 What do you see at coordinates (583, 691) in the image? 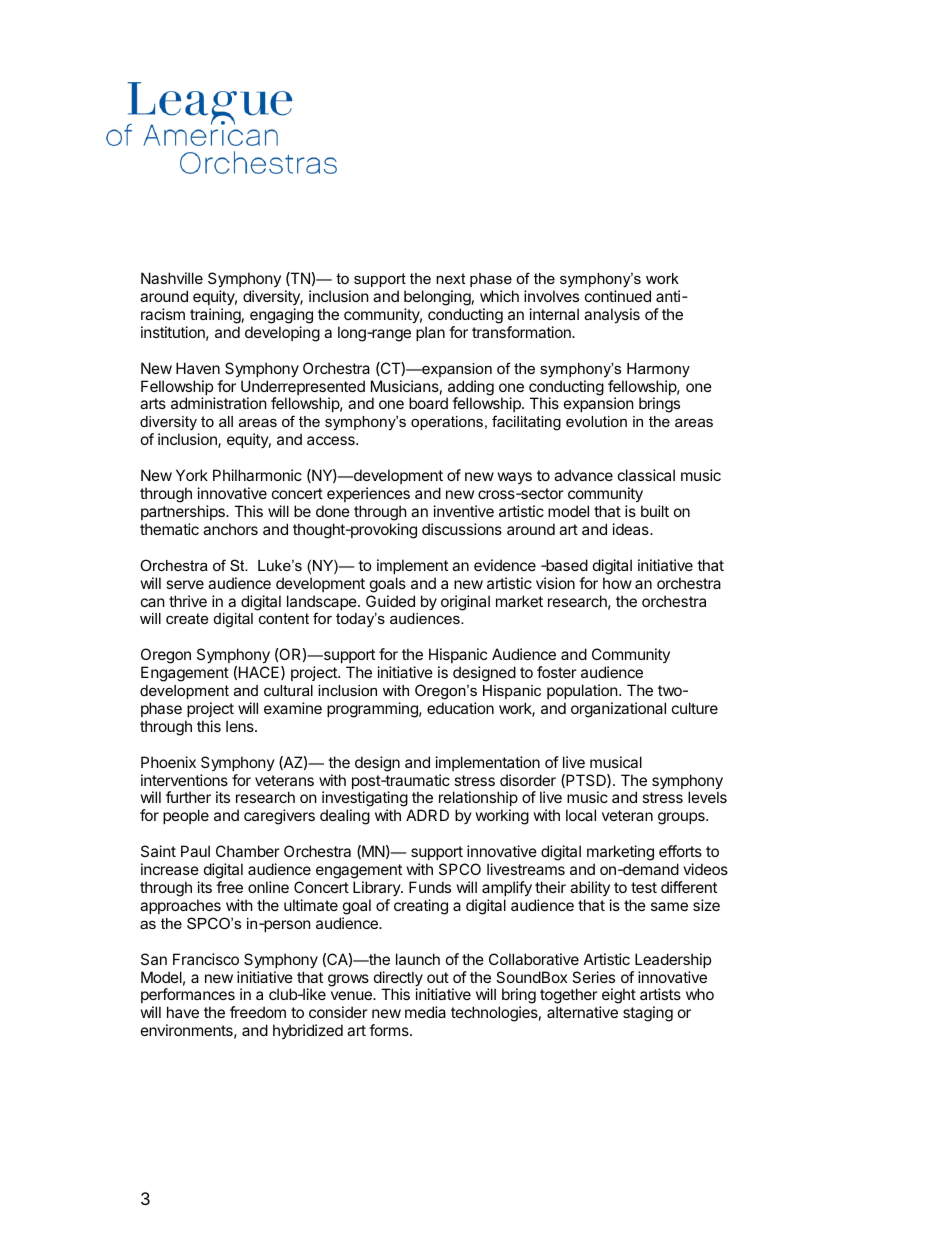
I see `population` at bounding box center [583, 691].
